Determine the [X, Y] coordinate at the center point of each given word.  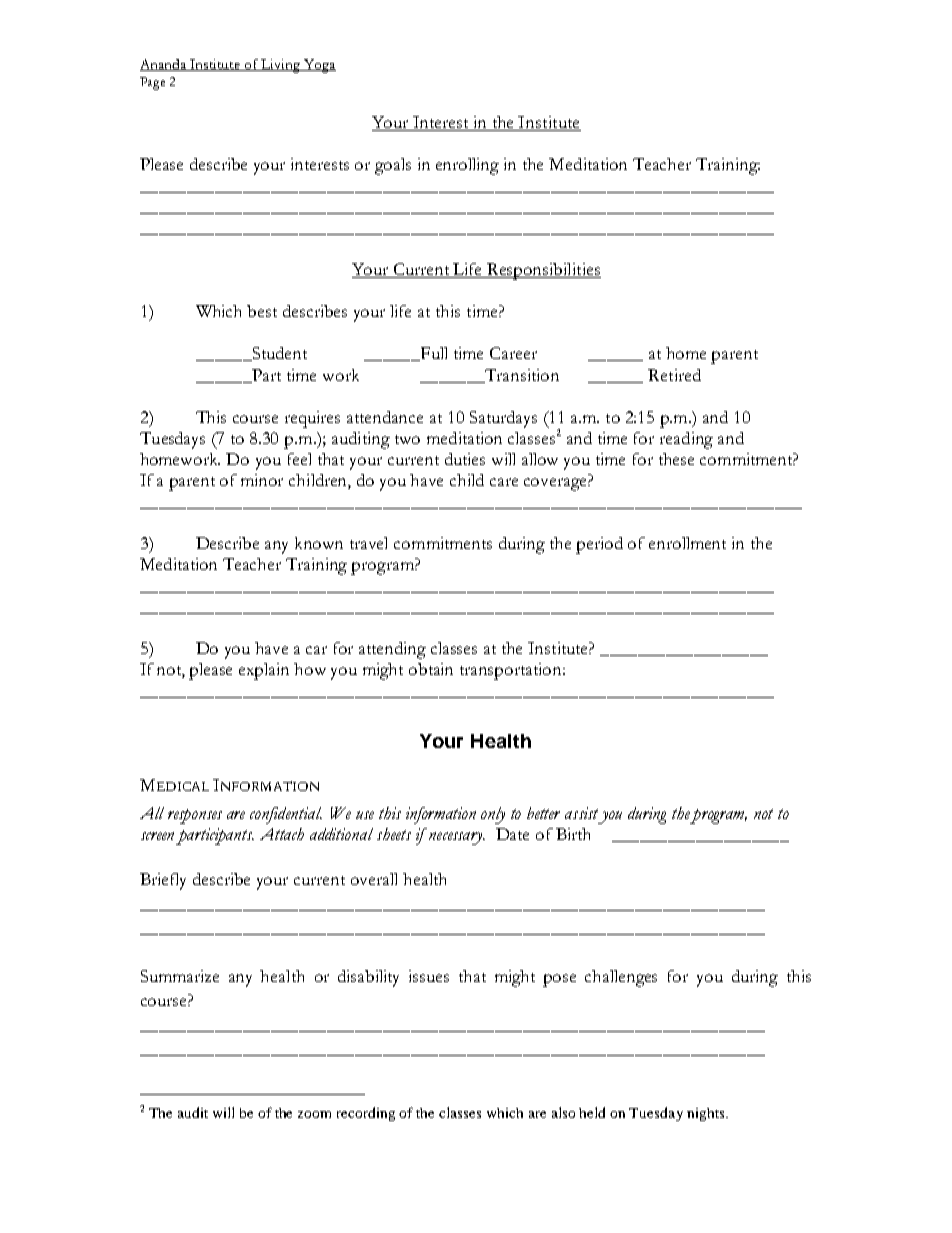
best [262, 311]
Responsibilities [543, 271]
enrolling [467, 166]
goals [393, 166]
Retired [674, 375]
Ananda [164, 65]
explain [264, 671]
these [676, 459]
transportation [512, 671]
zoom [314, 1114]
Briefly [163, 881]
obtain [431, 669]
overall [374, 879]
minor [262, 480]
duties [465, 459]
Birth [573, 834]
